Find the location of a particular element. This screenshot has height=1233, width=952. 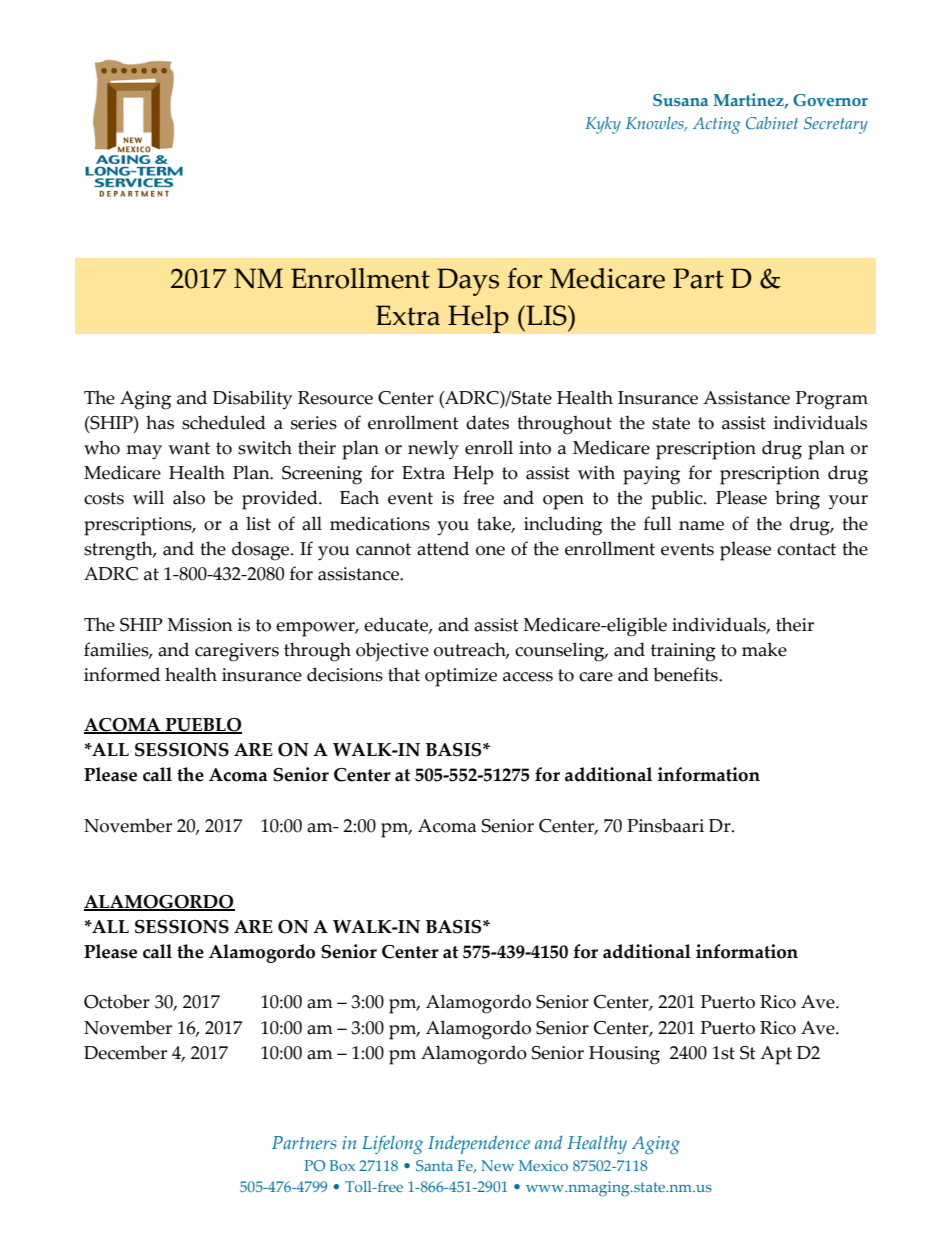

Acting is located at coordinates (717, 125).
